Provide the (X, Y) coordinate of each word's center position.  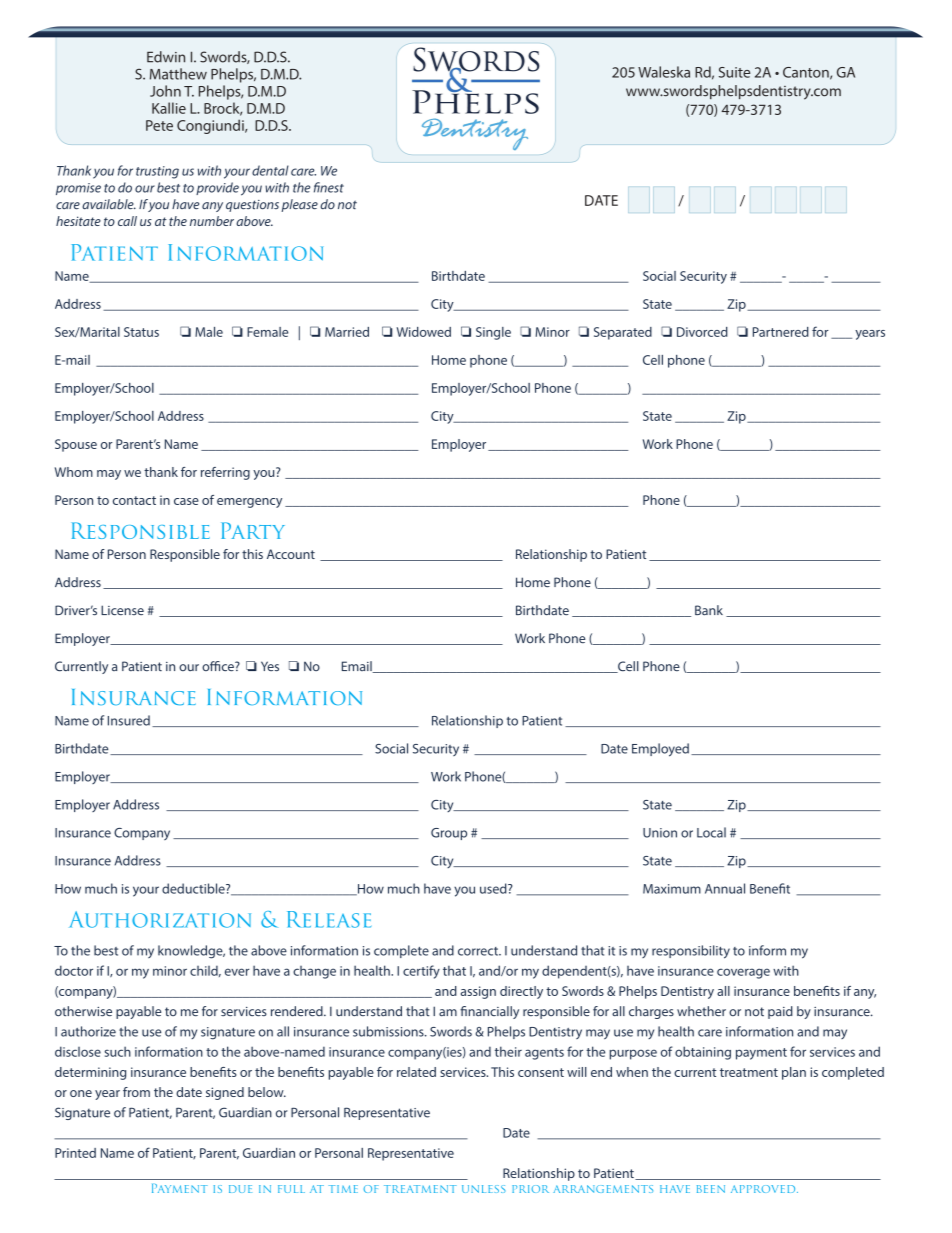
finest (329, 187)
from (136, 1092)
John (165, 91)
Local (711, 832)
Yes (270, 666)
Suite (734, 72)
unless (483, 1189)
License (122, 610)
